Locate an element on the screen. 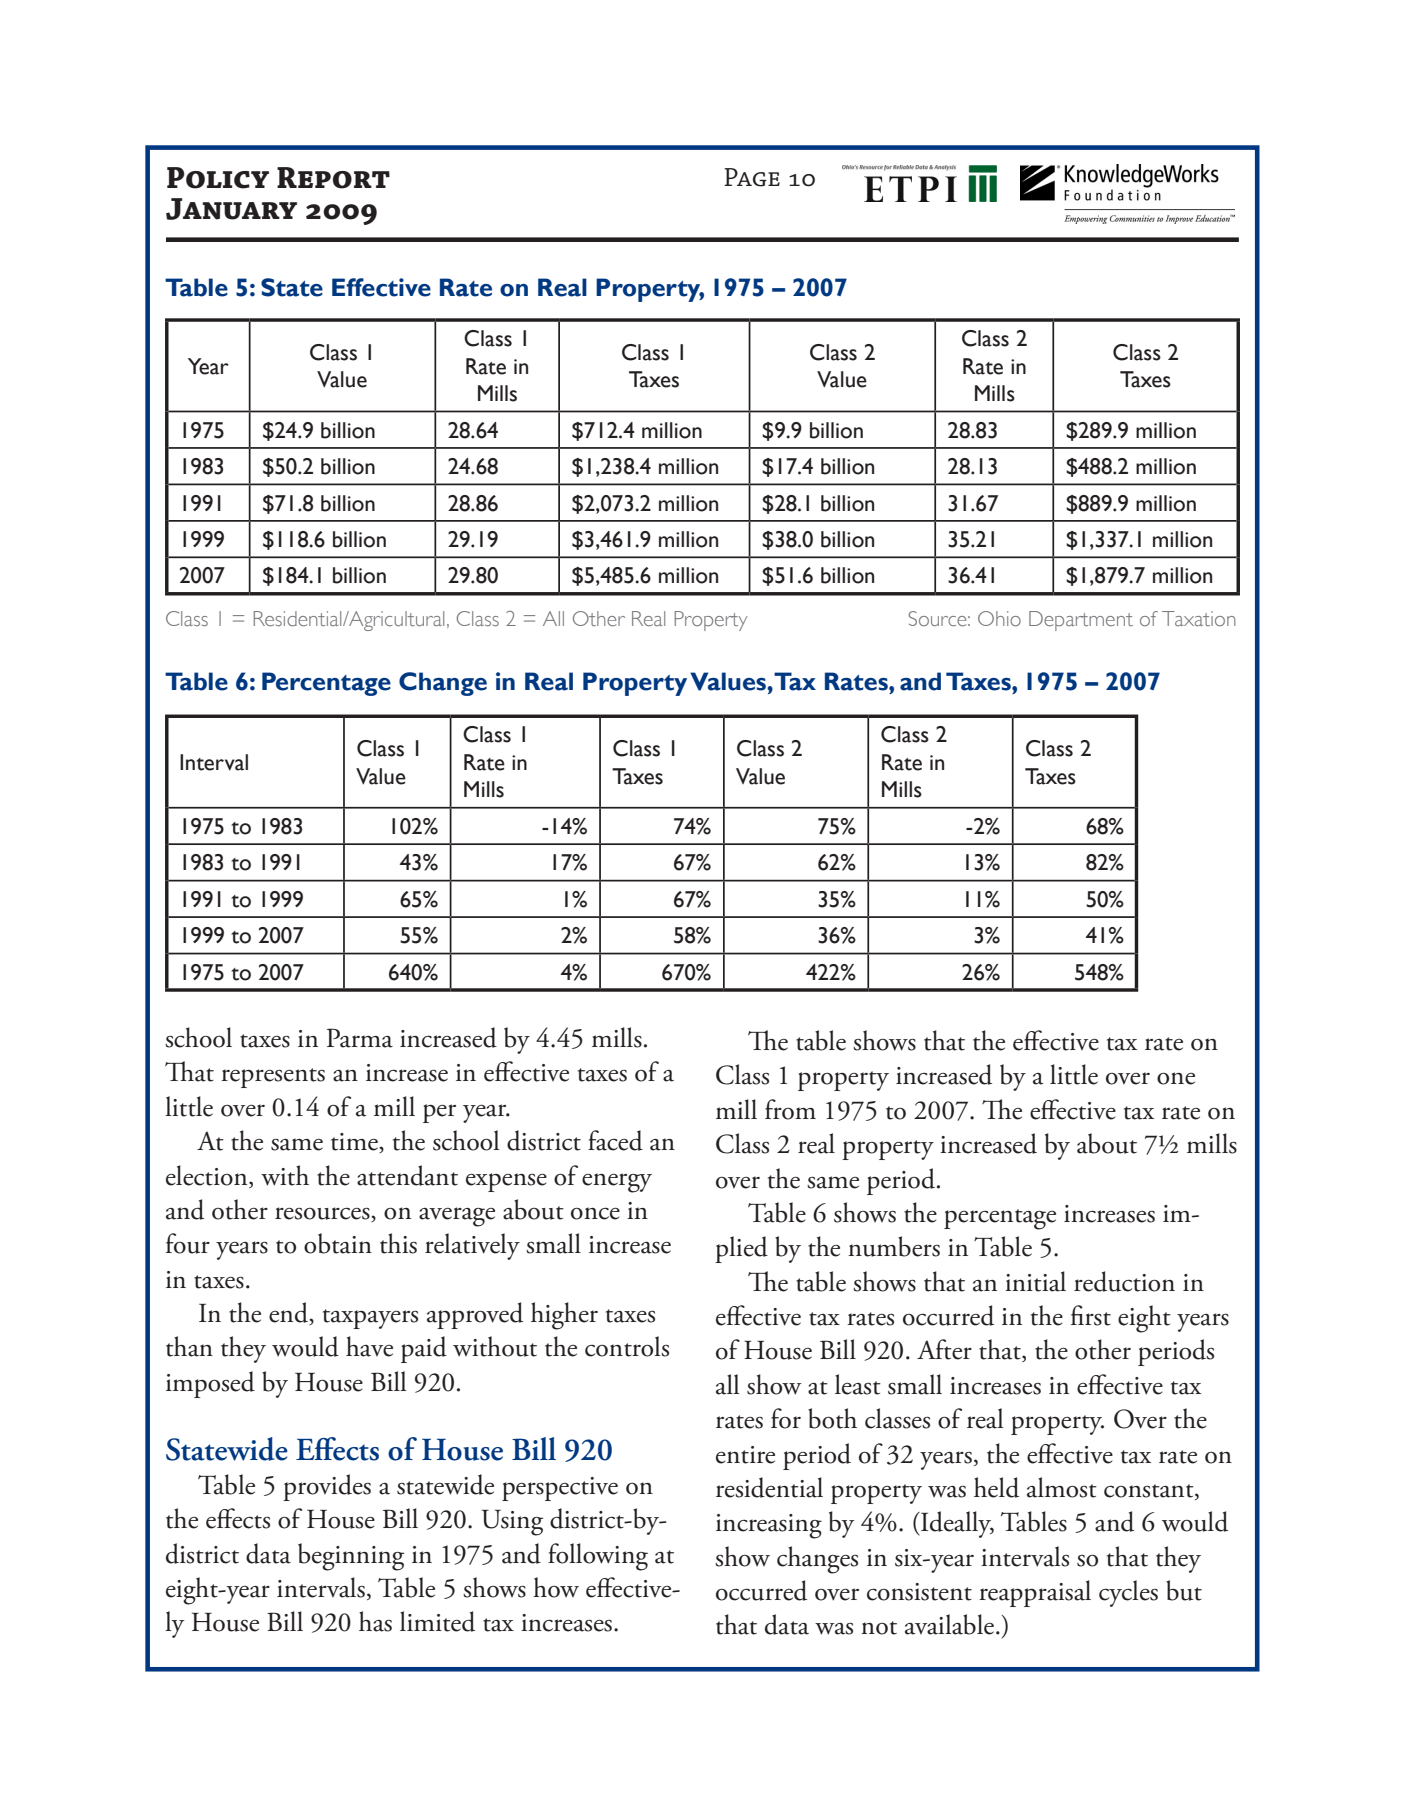 The width and height of the screenshot is (1403, 1815). reappraisal is located at coordinates (1035, 1593).
